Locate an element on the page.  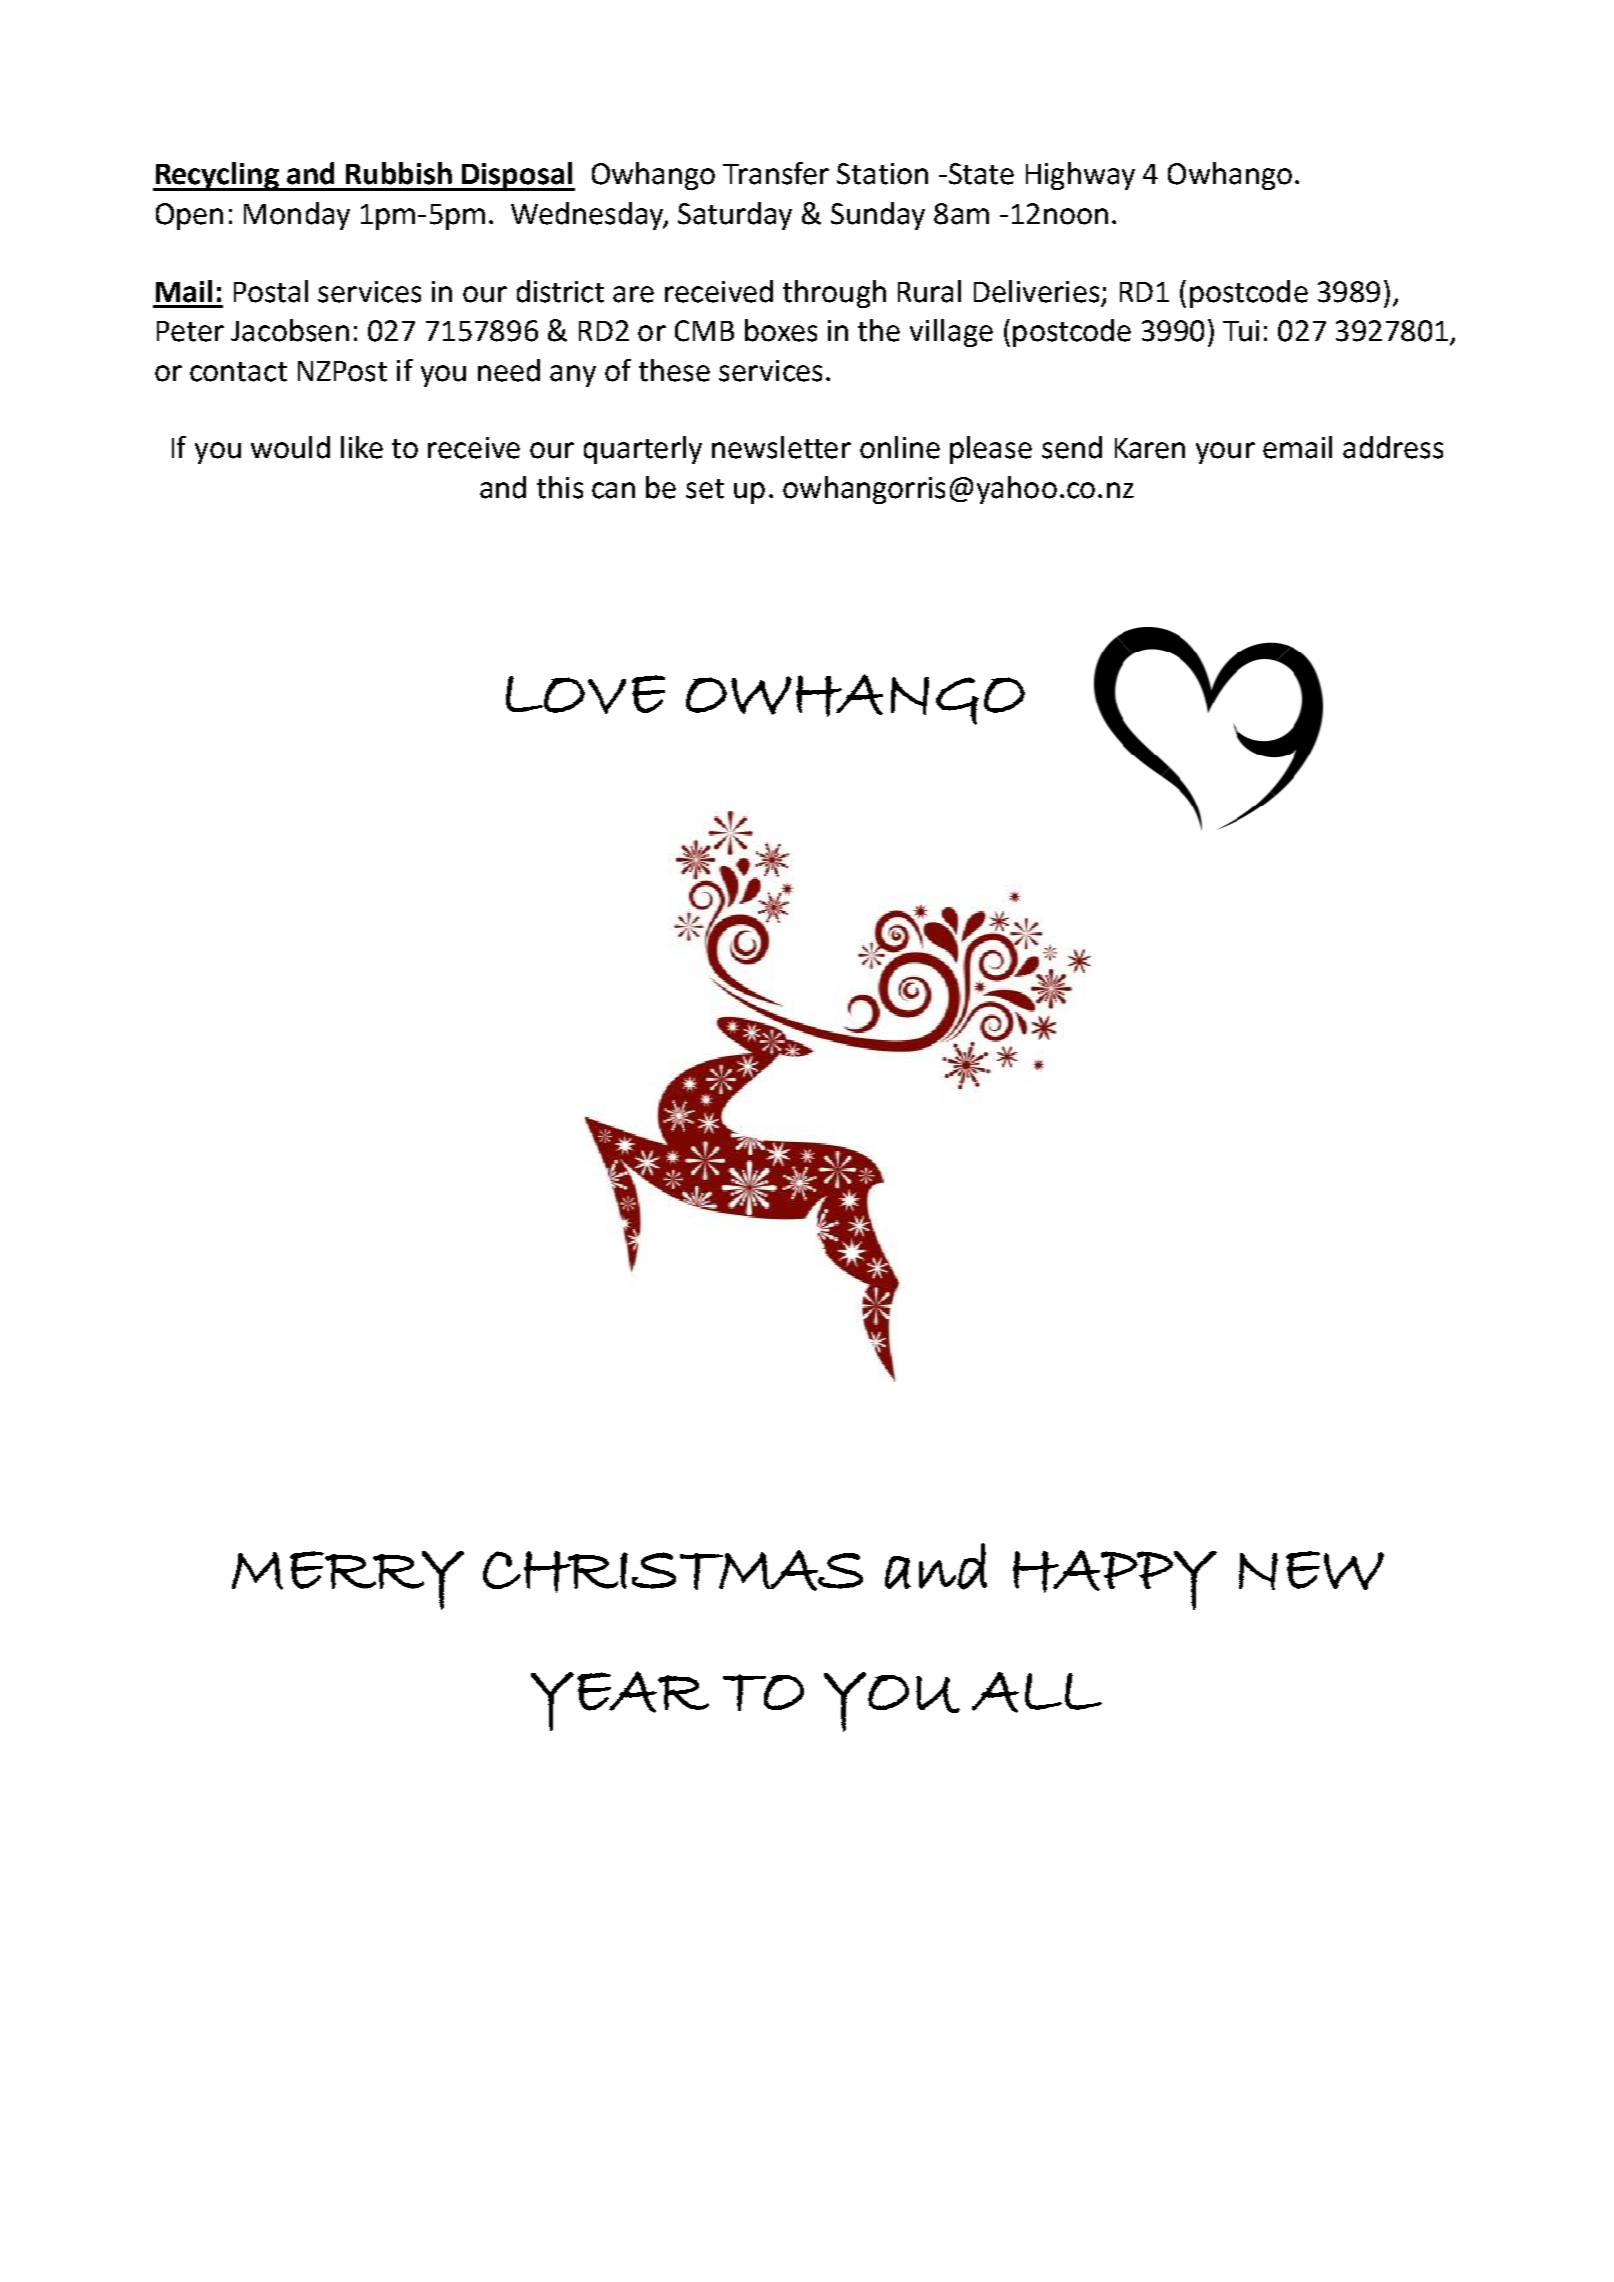
this is located at coordinates (560, 487).
